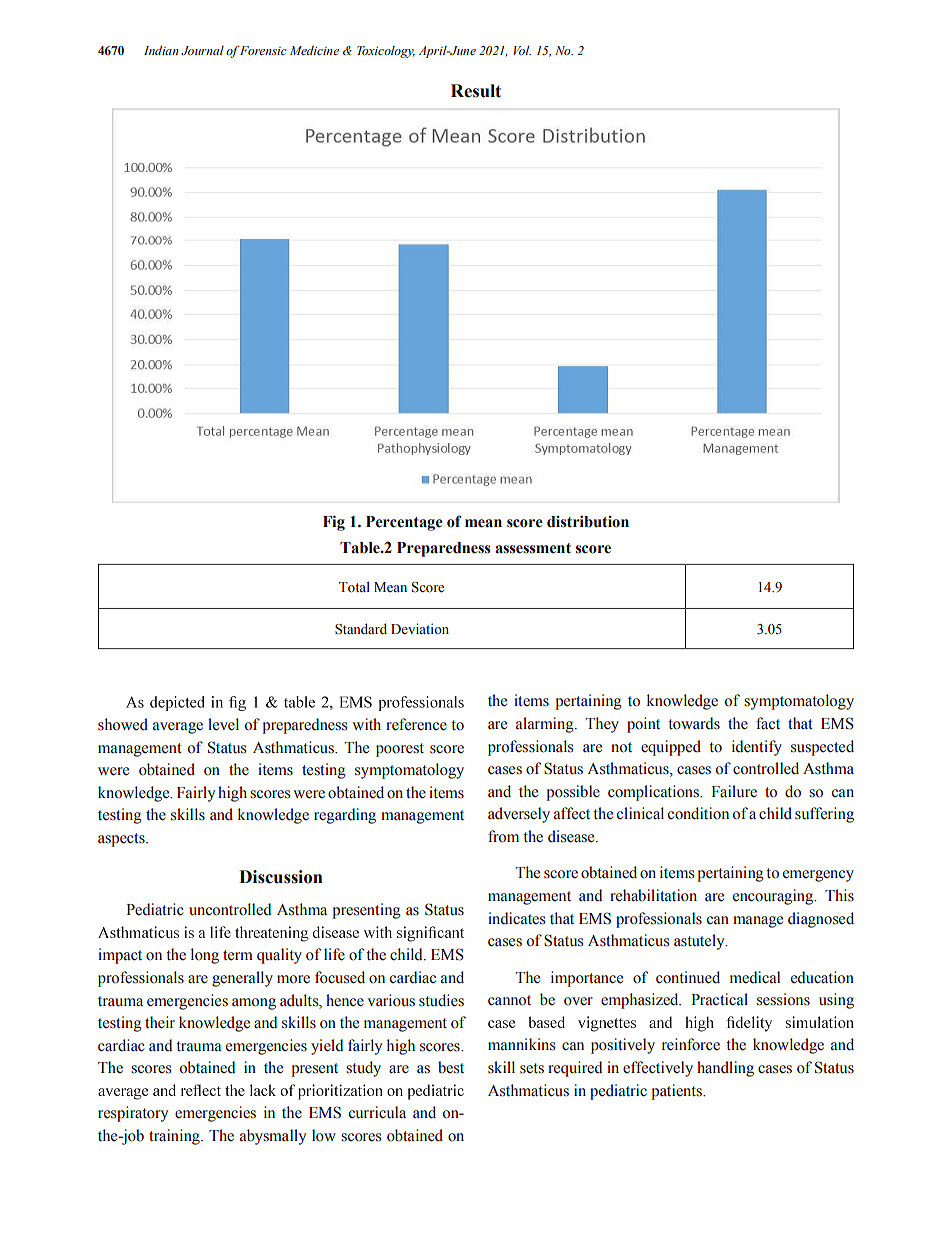 The image size is (952, 1233). I want to click on Vol, so click(522, 50).
